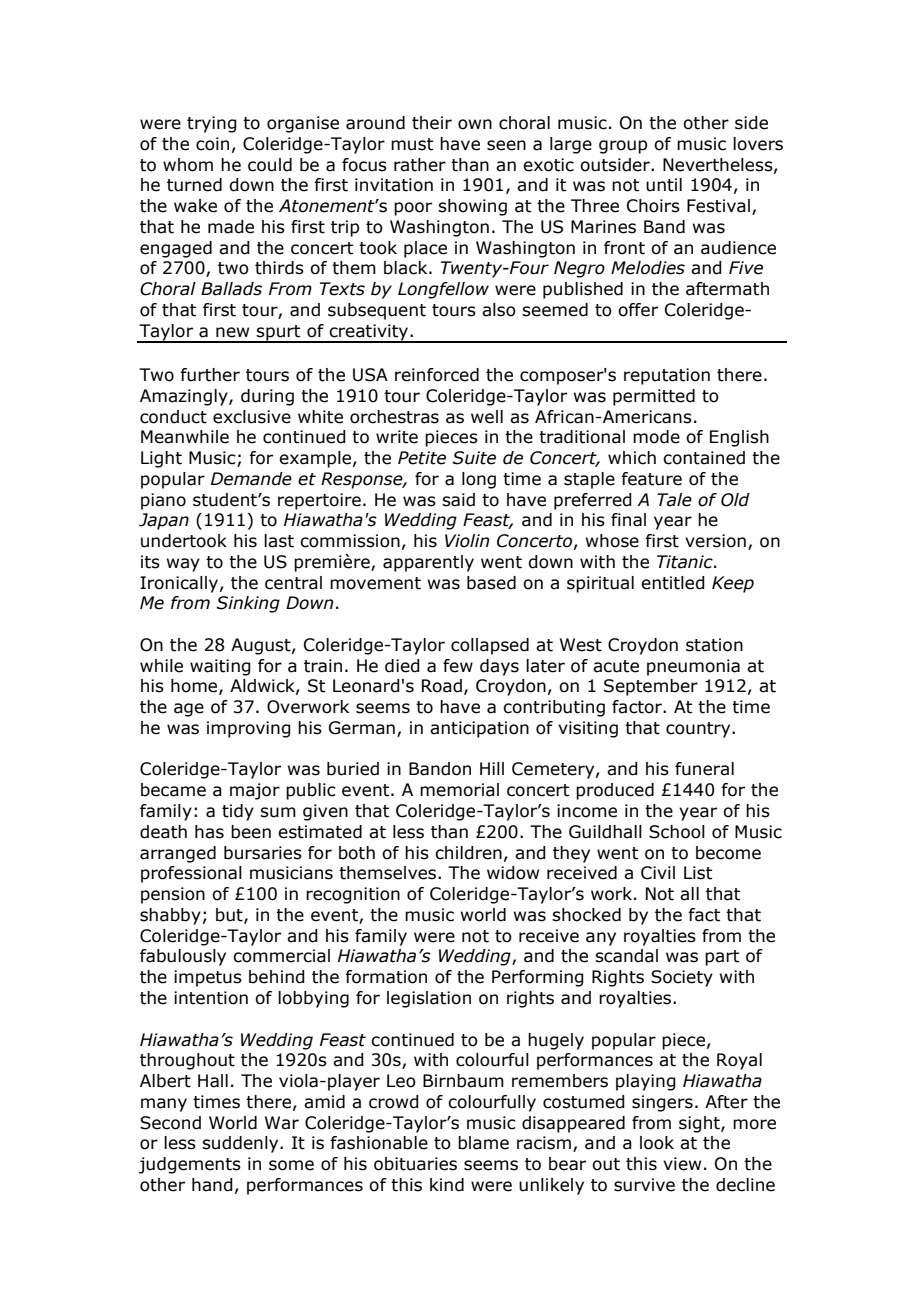  Describe the element at coordinates (664, 185) in the screenshot. I see `until` at that location.
